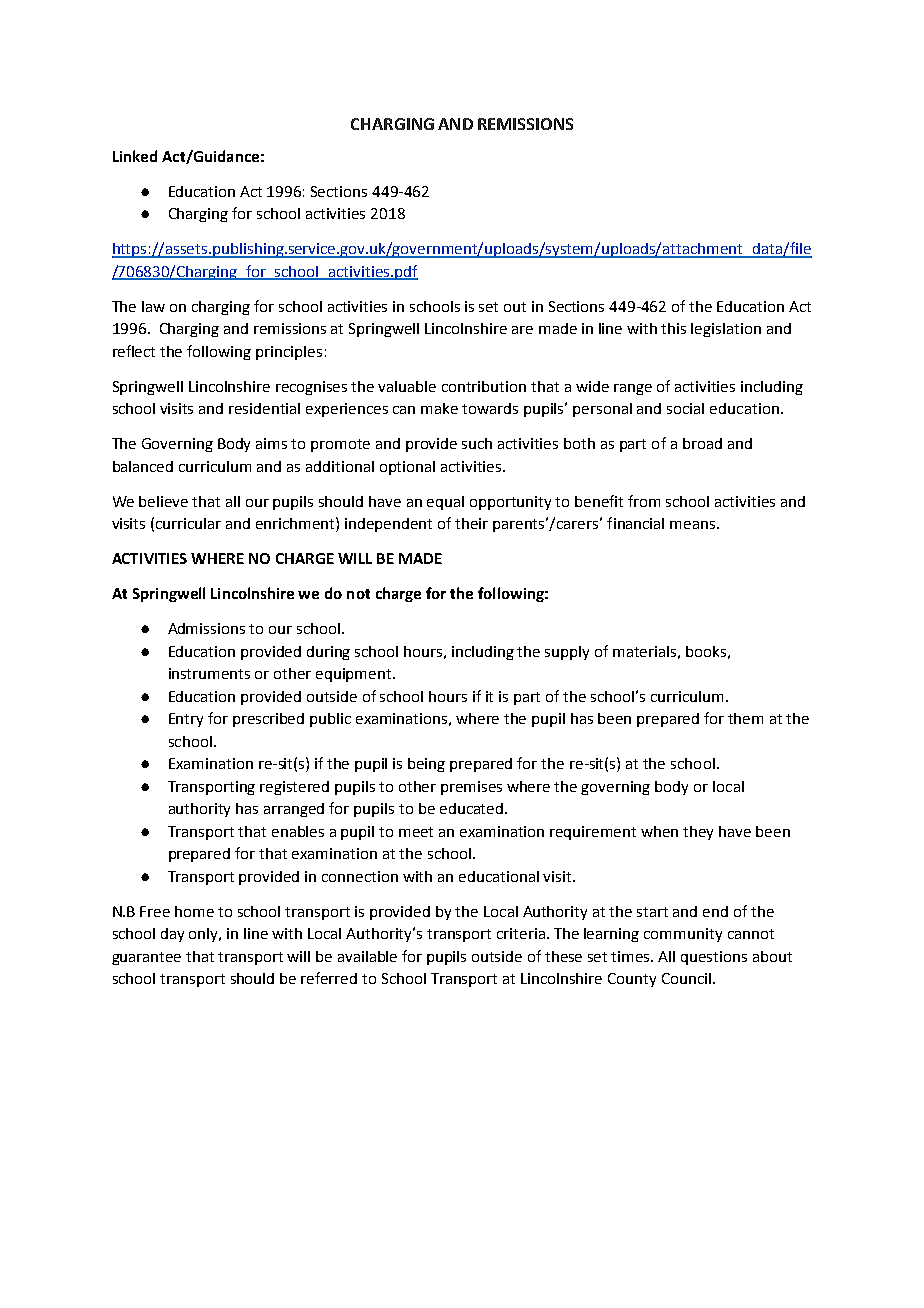 This screenshot has width=924, height=1308. I want to click on being, so click(426, 765).
